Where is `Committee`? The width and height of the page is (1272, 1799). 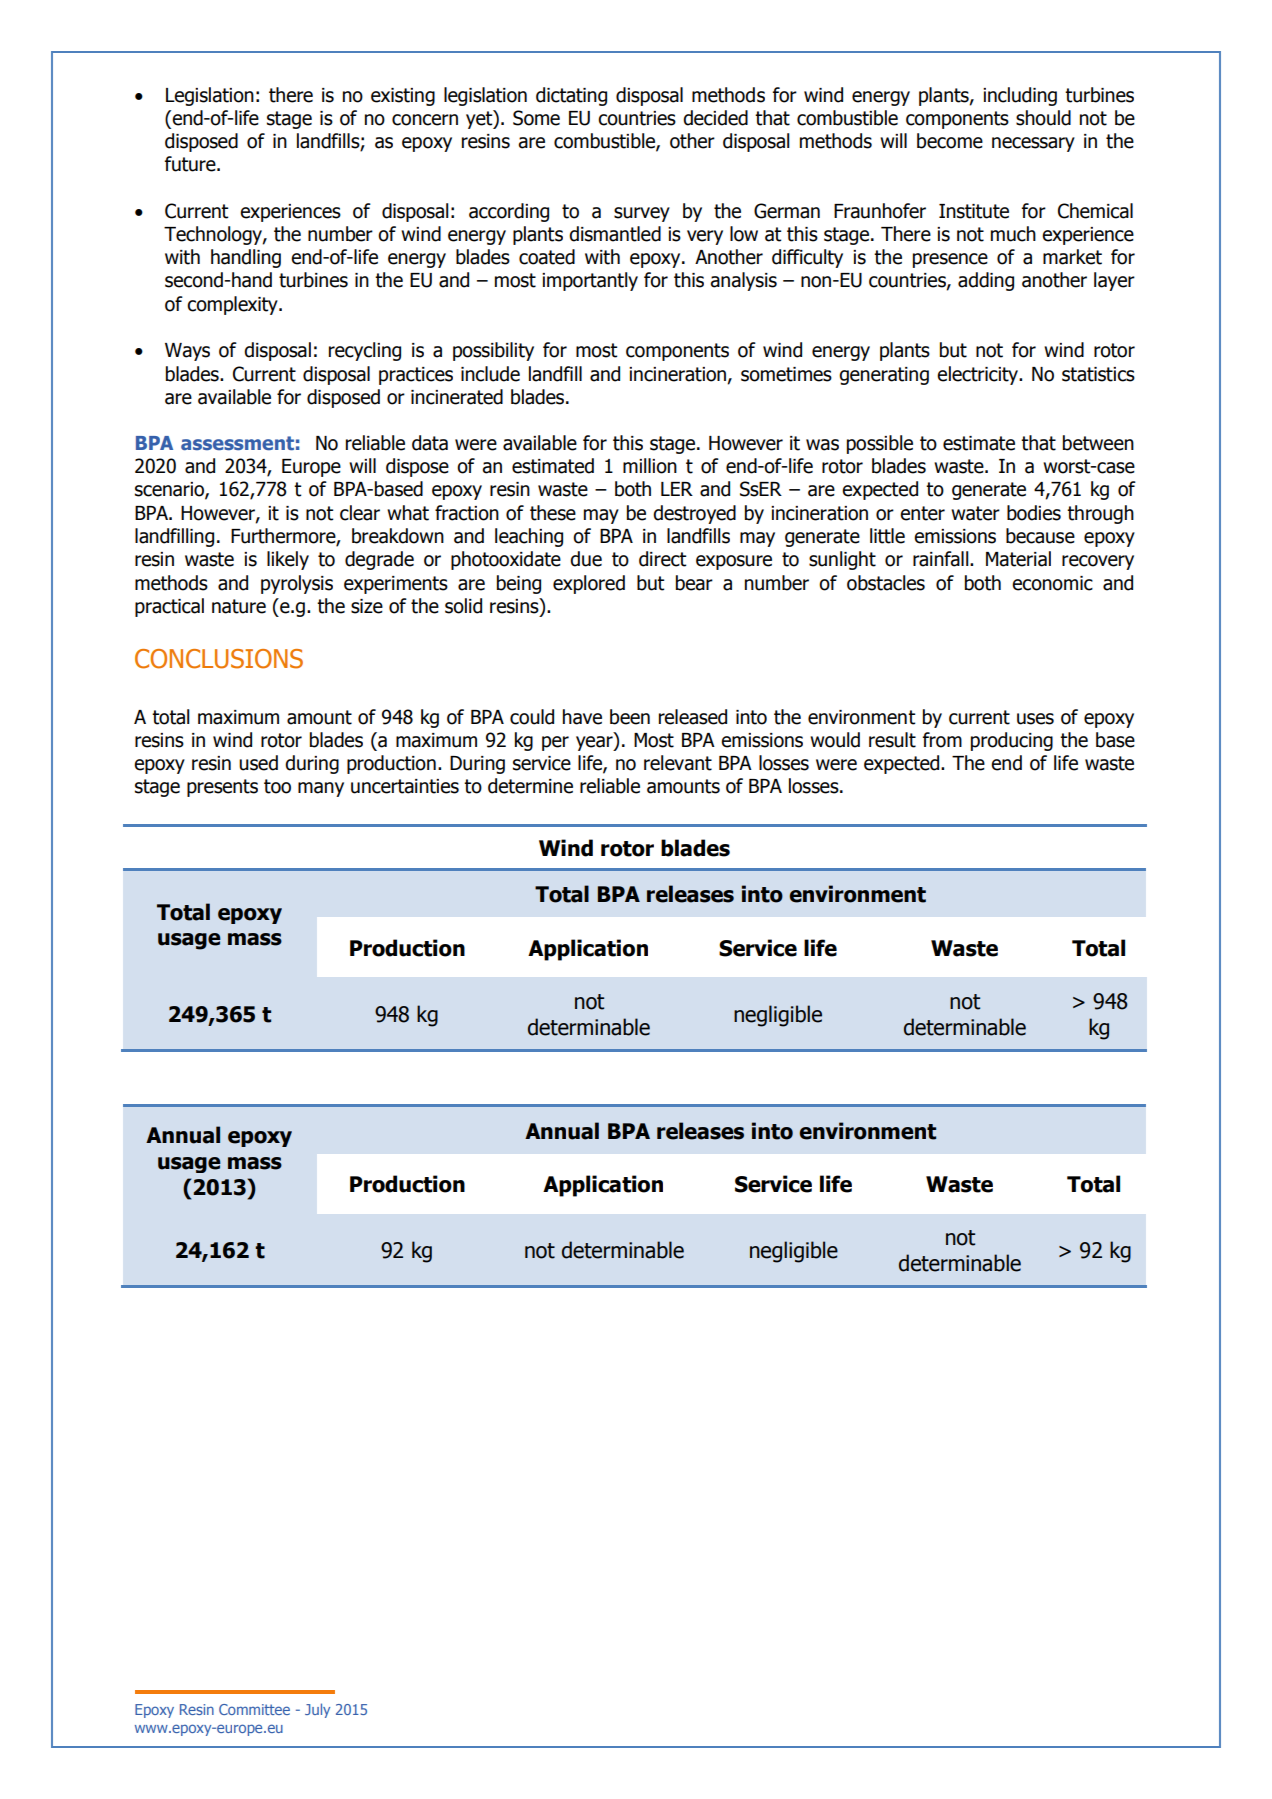 Committee is located at coordinates (254, 1709).
